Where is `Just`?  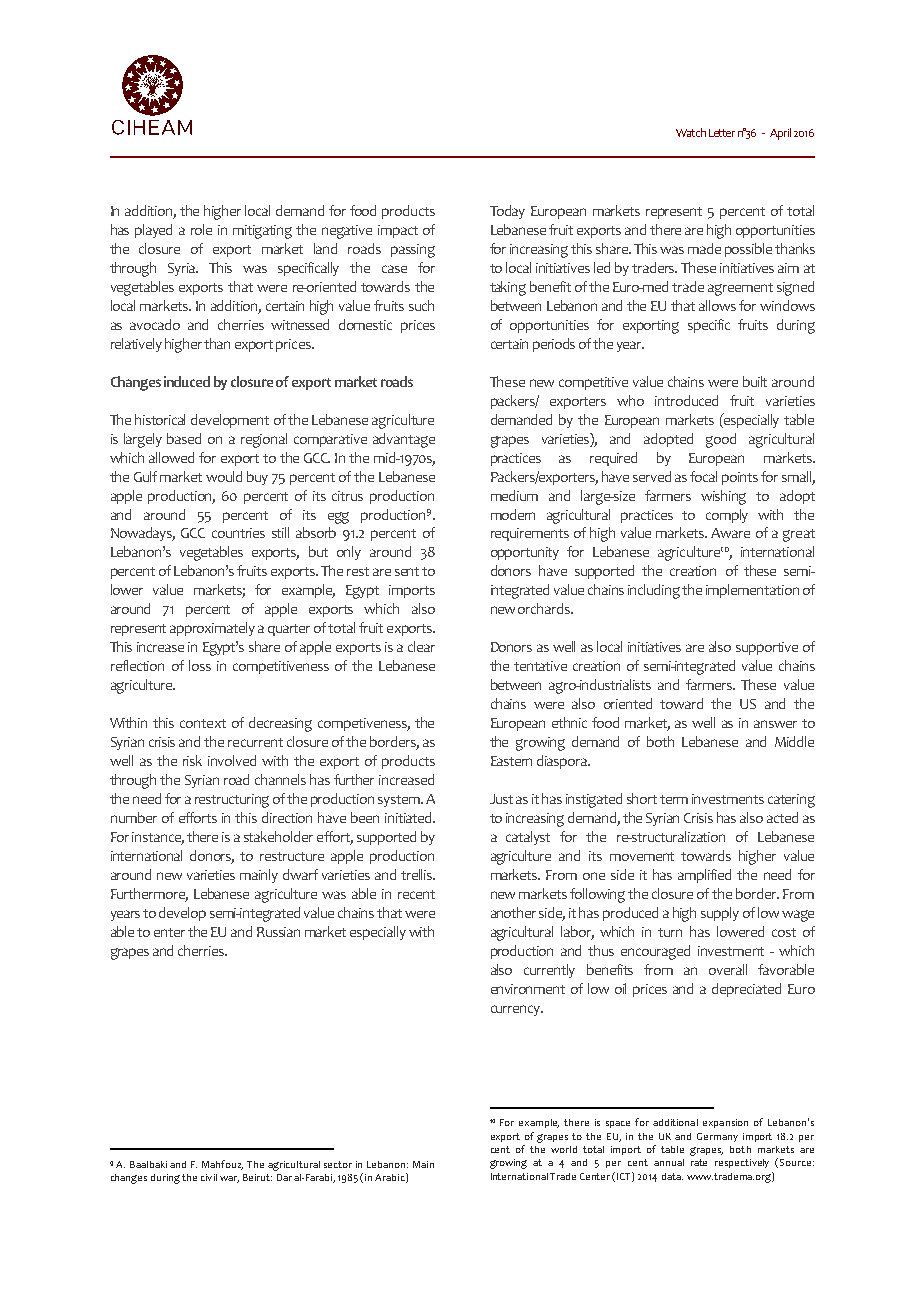 Just is located at coordinates (501, 799).
